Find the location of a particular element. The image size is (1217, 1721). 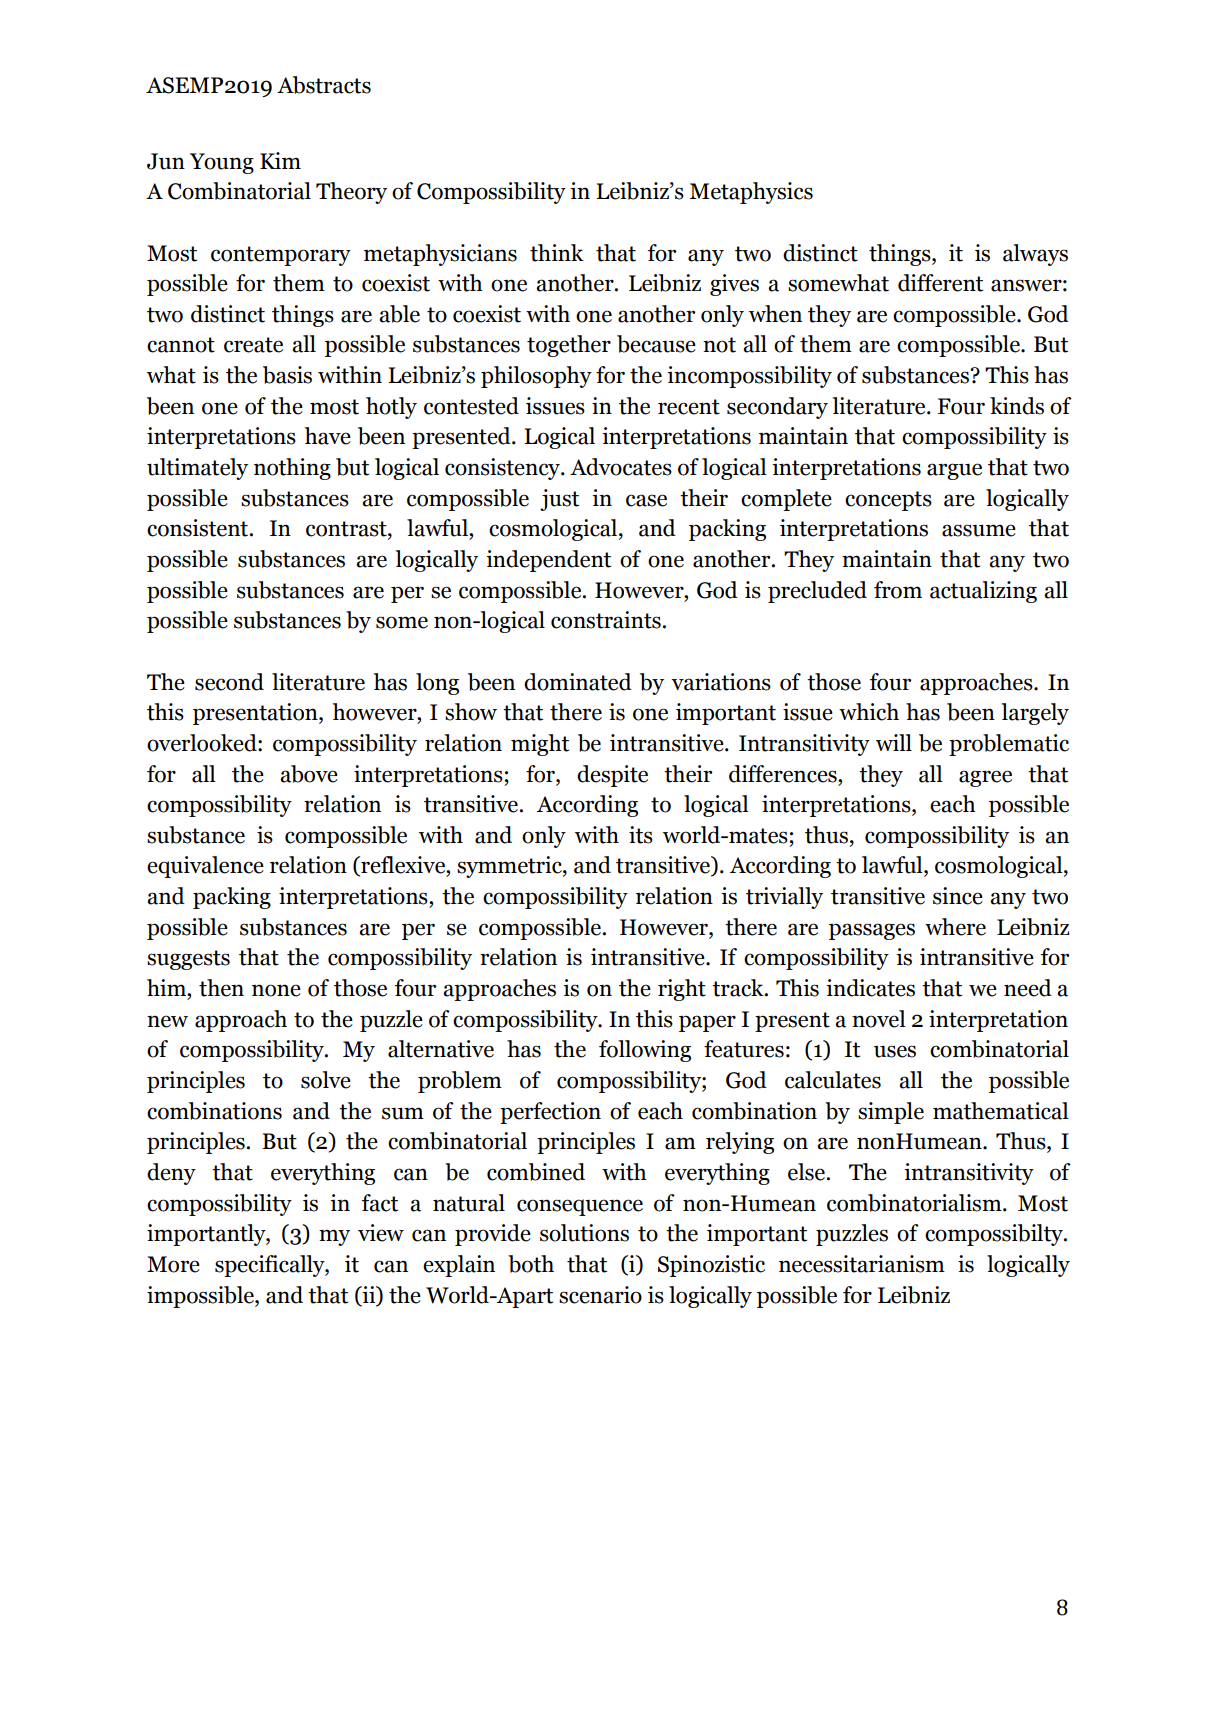

Kim is located at coordinates (280, 160).
